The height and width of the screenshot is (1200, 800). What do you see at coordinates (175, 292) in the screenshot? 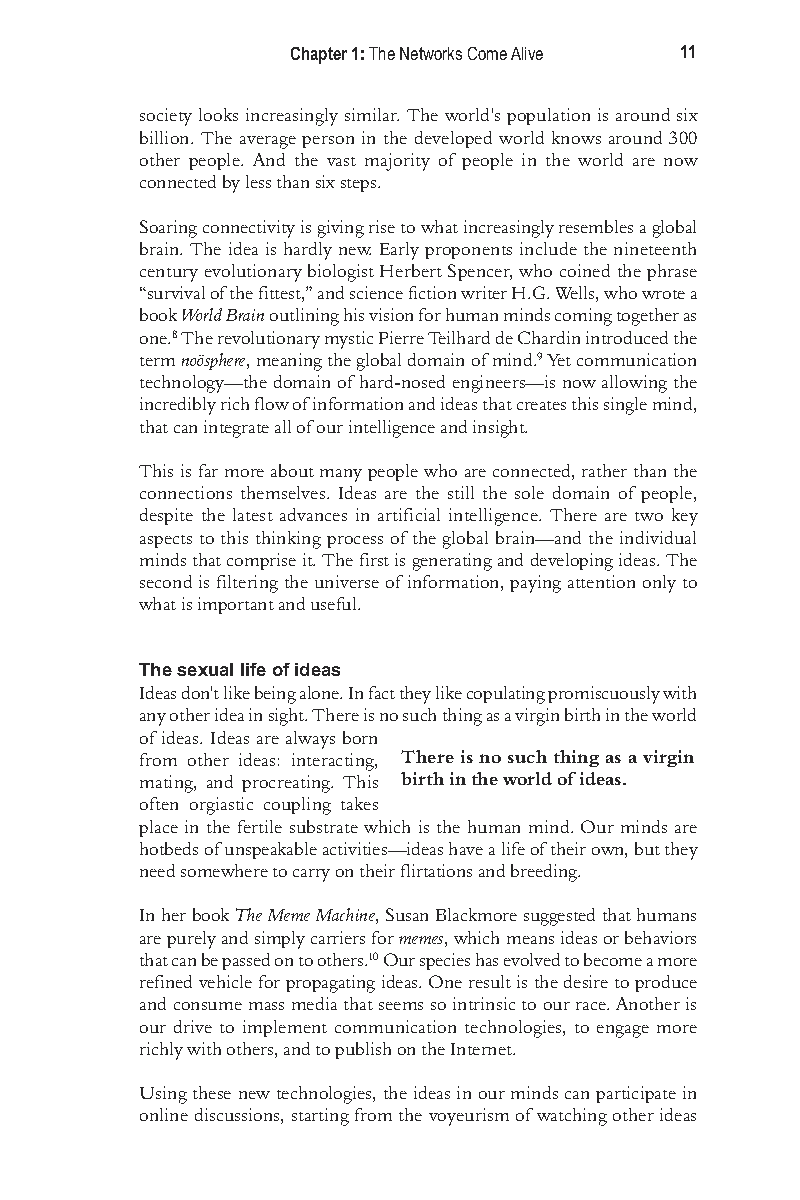
I see `survival` at bounding box center [175, 292].
